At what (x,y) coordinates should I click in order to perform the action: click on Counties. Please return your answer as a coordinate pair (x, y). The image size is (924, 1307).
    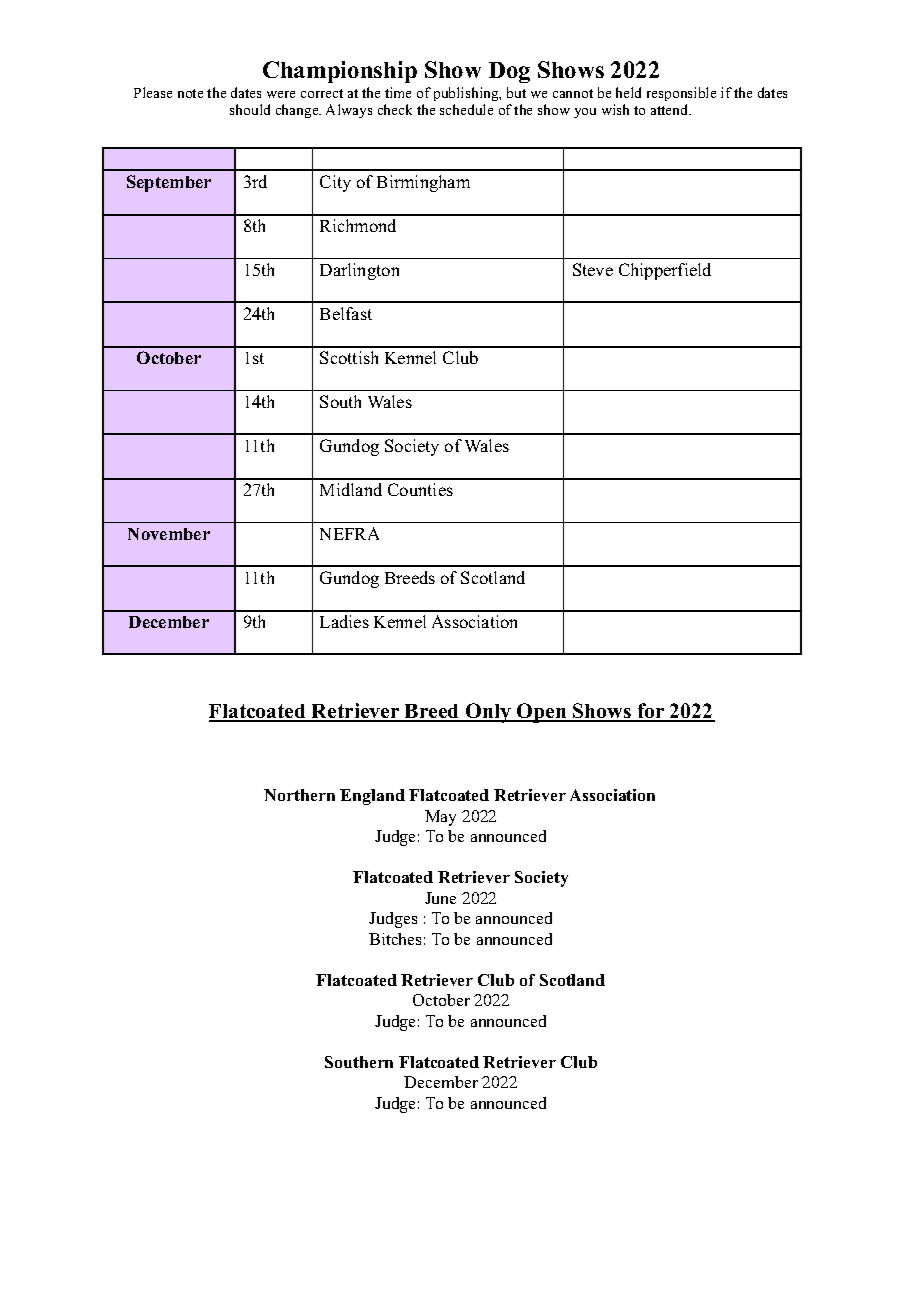
    Looking at the image, I should click on (420, 489).
